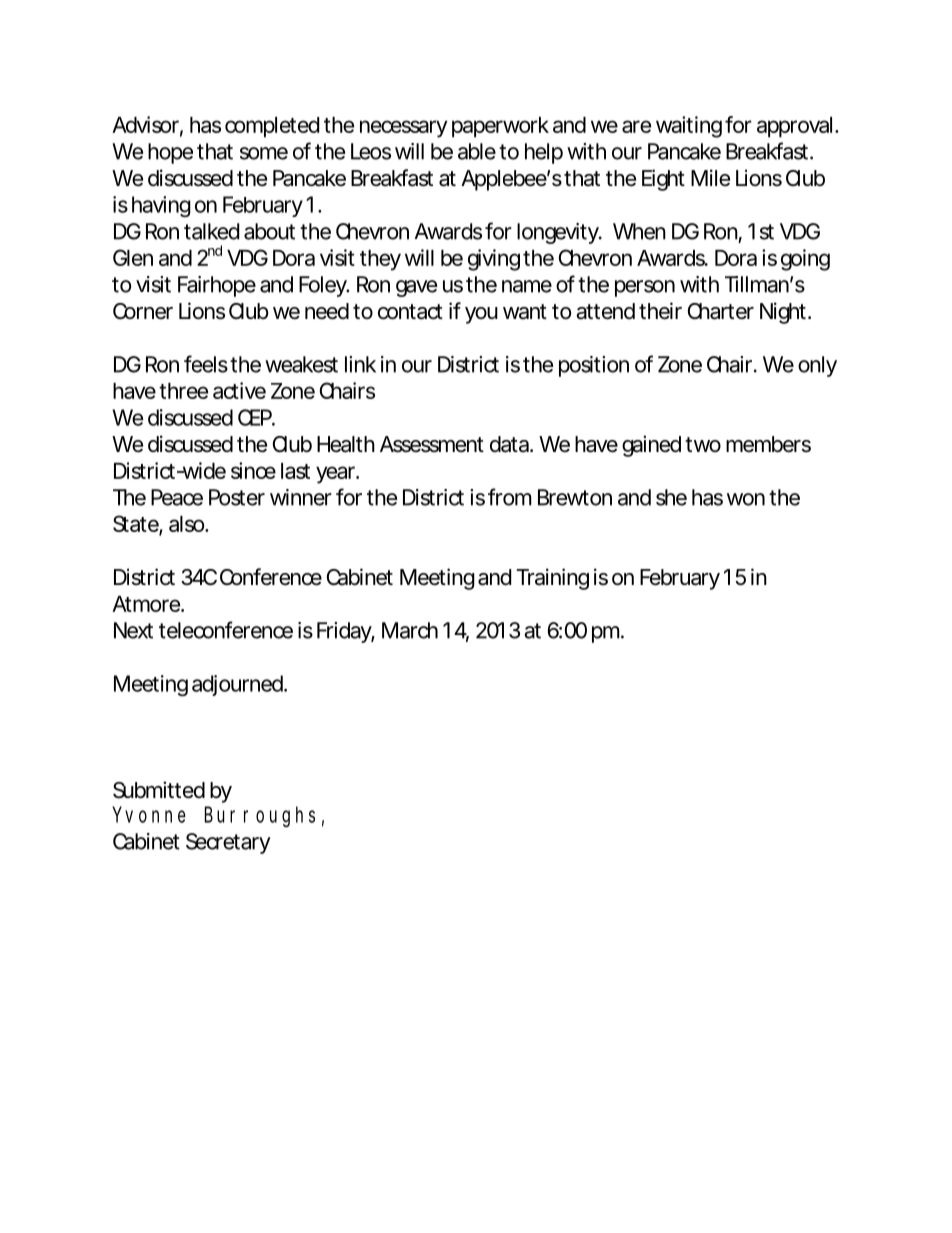 This document has width=952, height=1233. What do you see at coordinates (768, 444) in the document?
I see `members` at bounding box center [768, 444].
